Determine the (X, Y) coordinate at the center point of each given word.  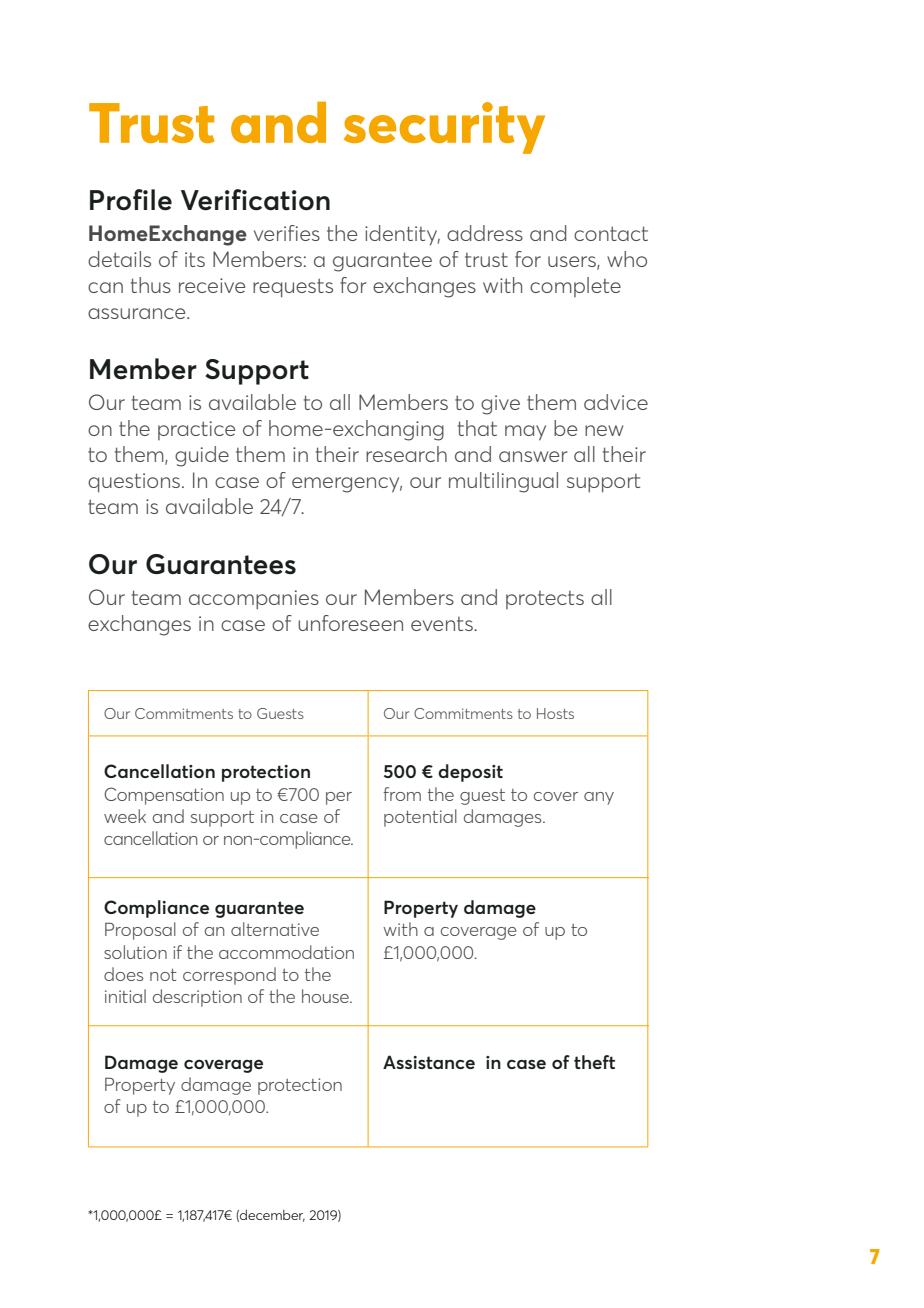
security (444, 128)
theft (594, 1062)
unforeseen (350, 623)
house (326, 996)
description (197, 998)
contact (611, 233)
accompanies (254, 599)
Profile (131, 200)
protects (545, 600)
